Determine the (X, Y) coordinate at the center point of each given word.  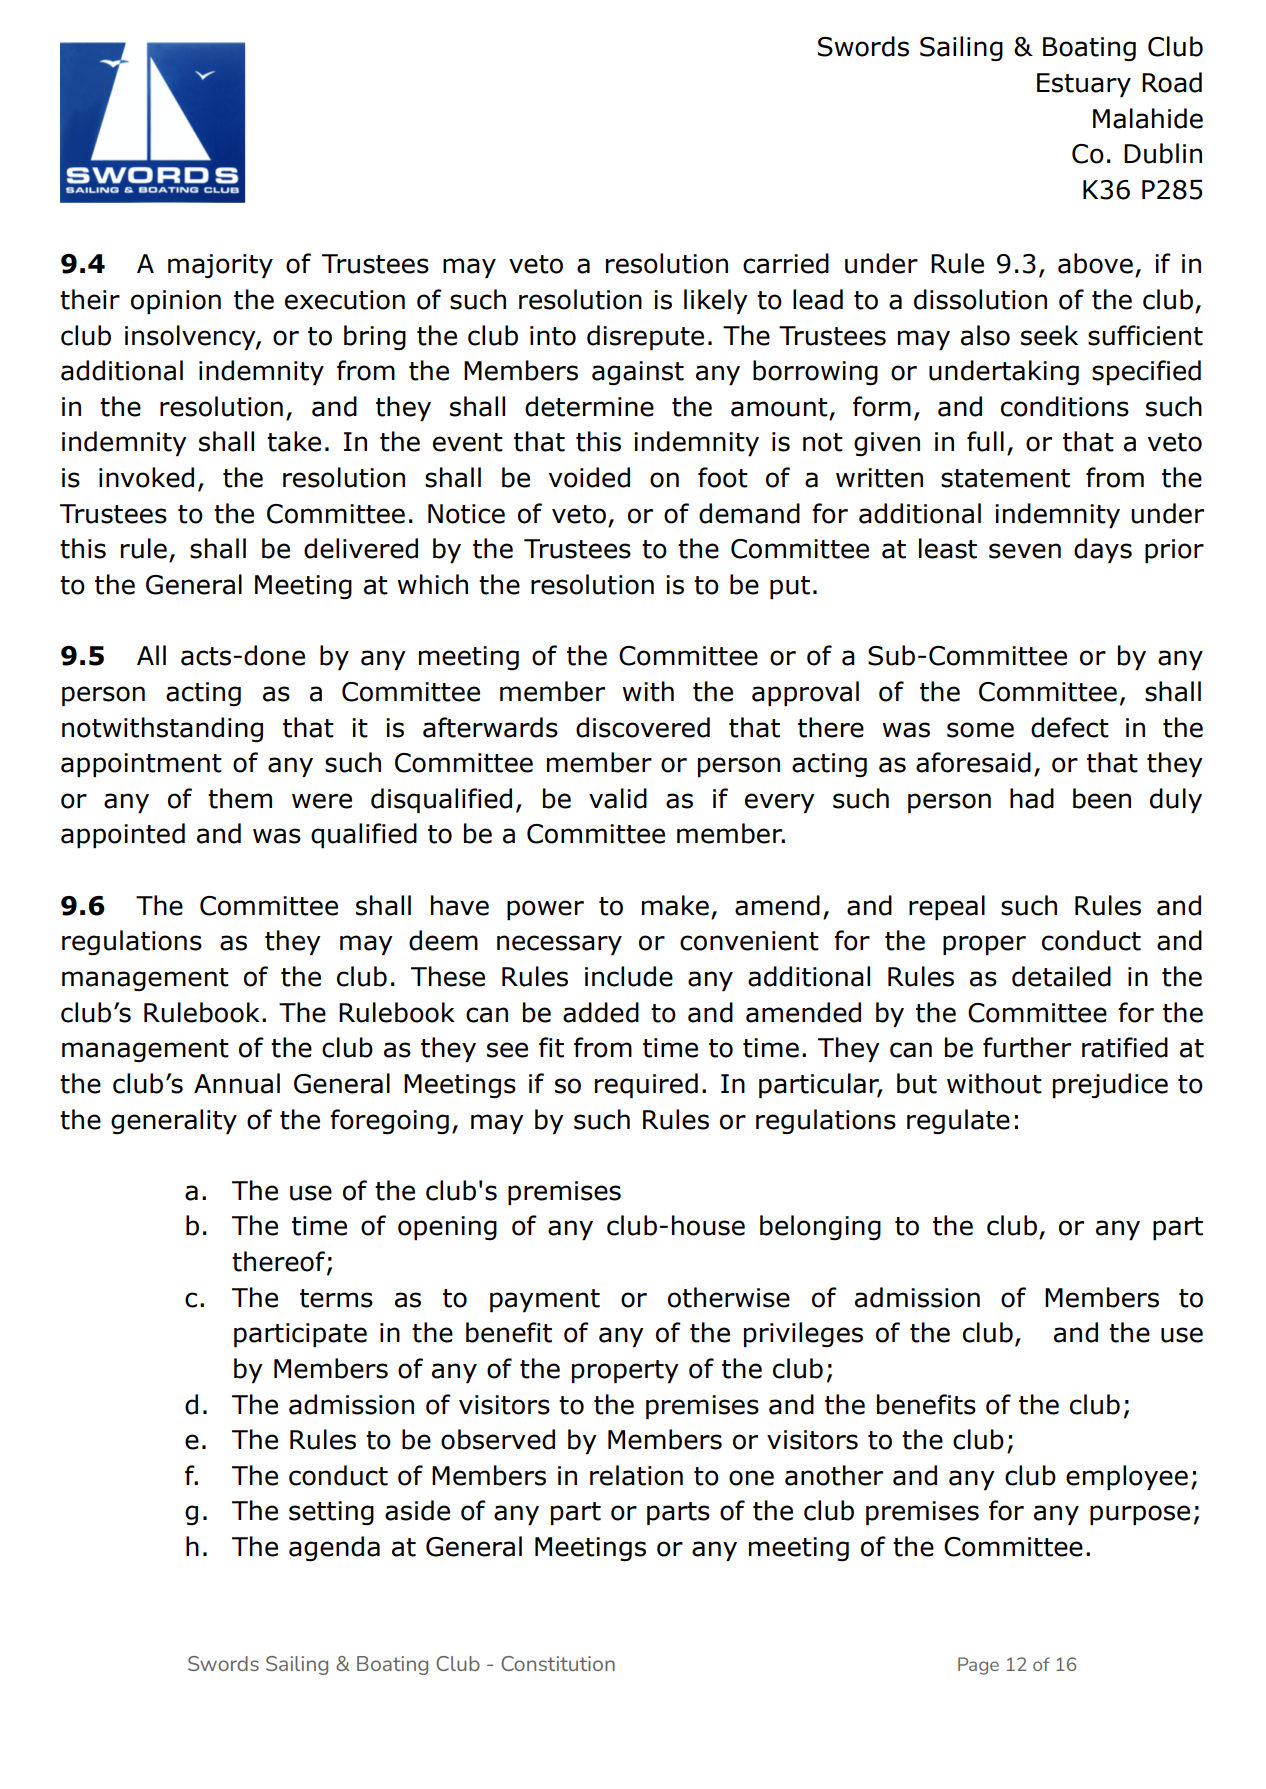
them (240, 798)
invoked (146, 477)
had (1032, 798)
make (675, 905)
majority (220, 266)
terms (336, 1298)
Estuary (1084, 85)
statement (1005, 478)
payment (545, 1301)
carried (786, 263)
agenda (334, 1548)
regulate (958, 1121)
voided (589, 477)
